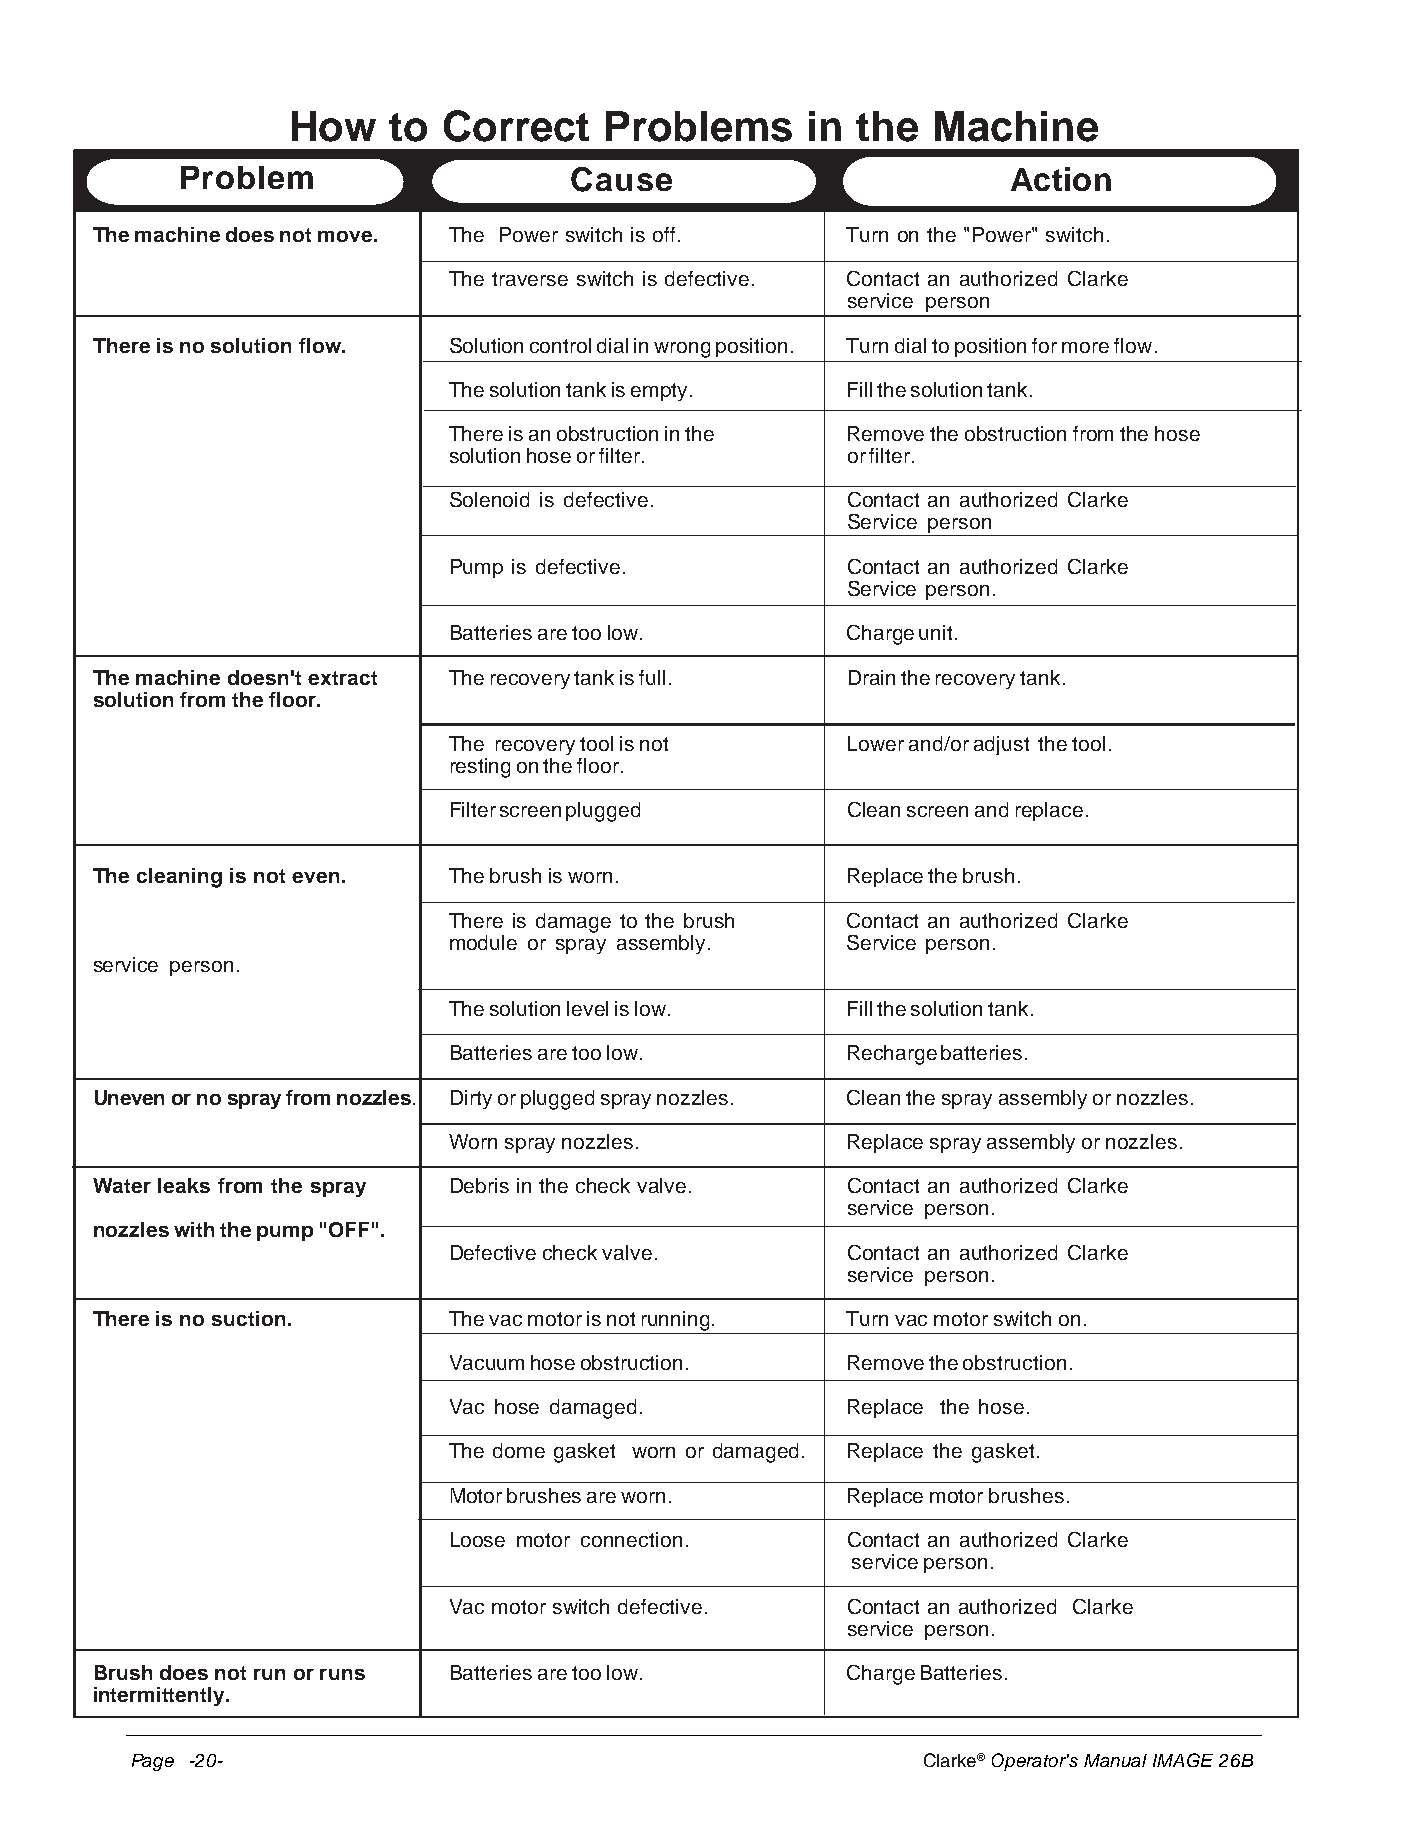 This screenshot has width=1425, height=1844. I want to click on How, so click(334, 126).
